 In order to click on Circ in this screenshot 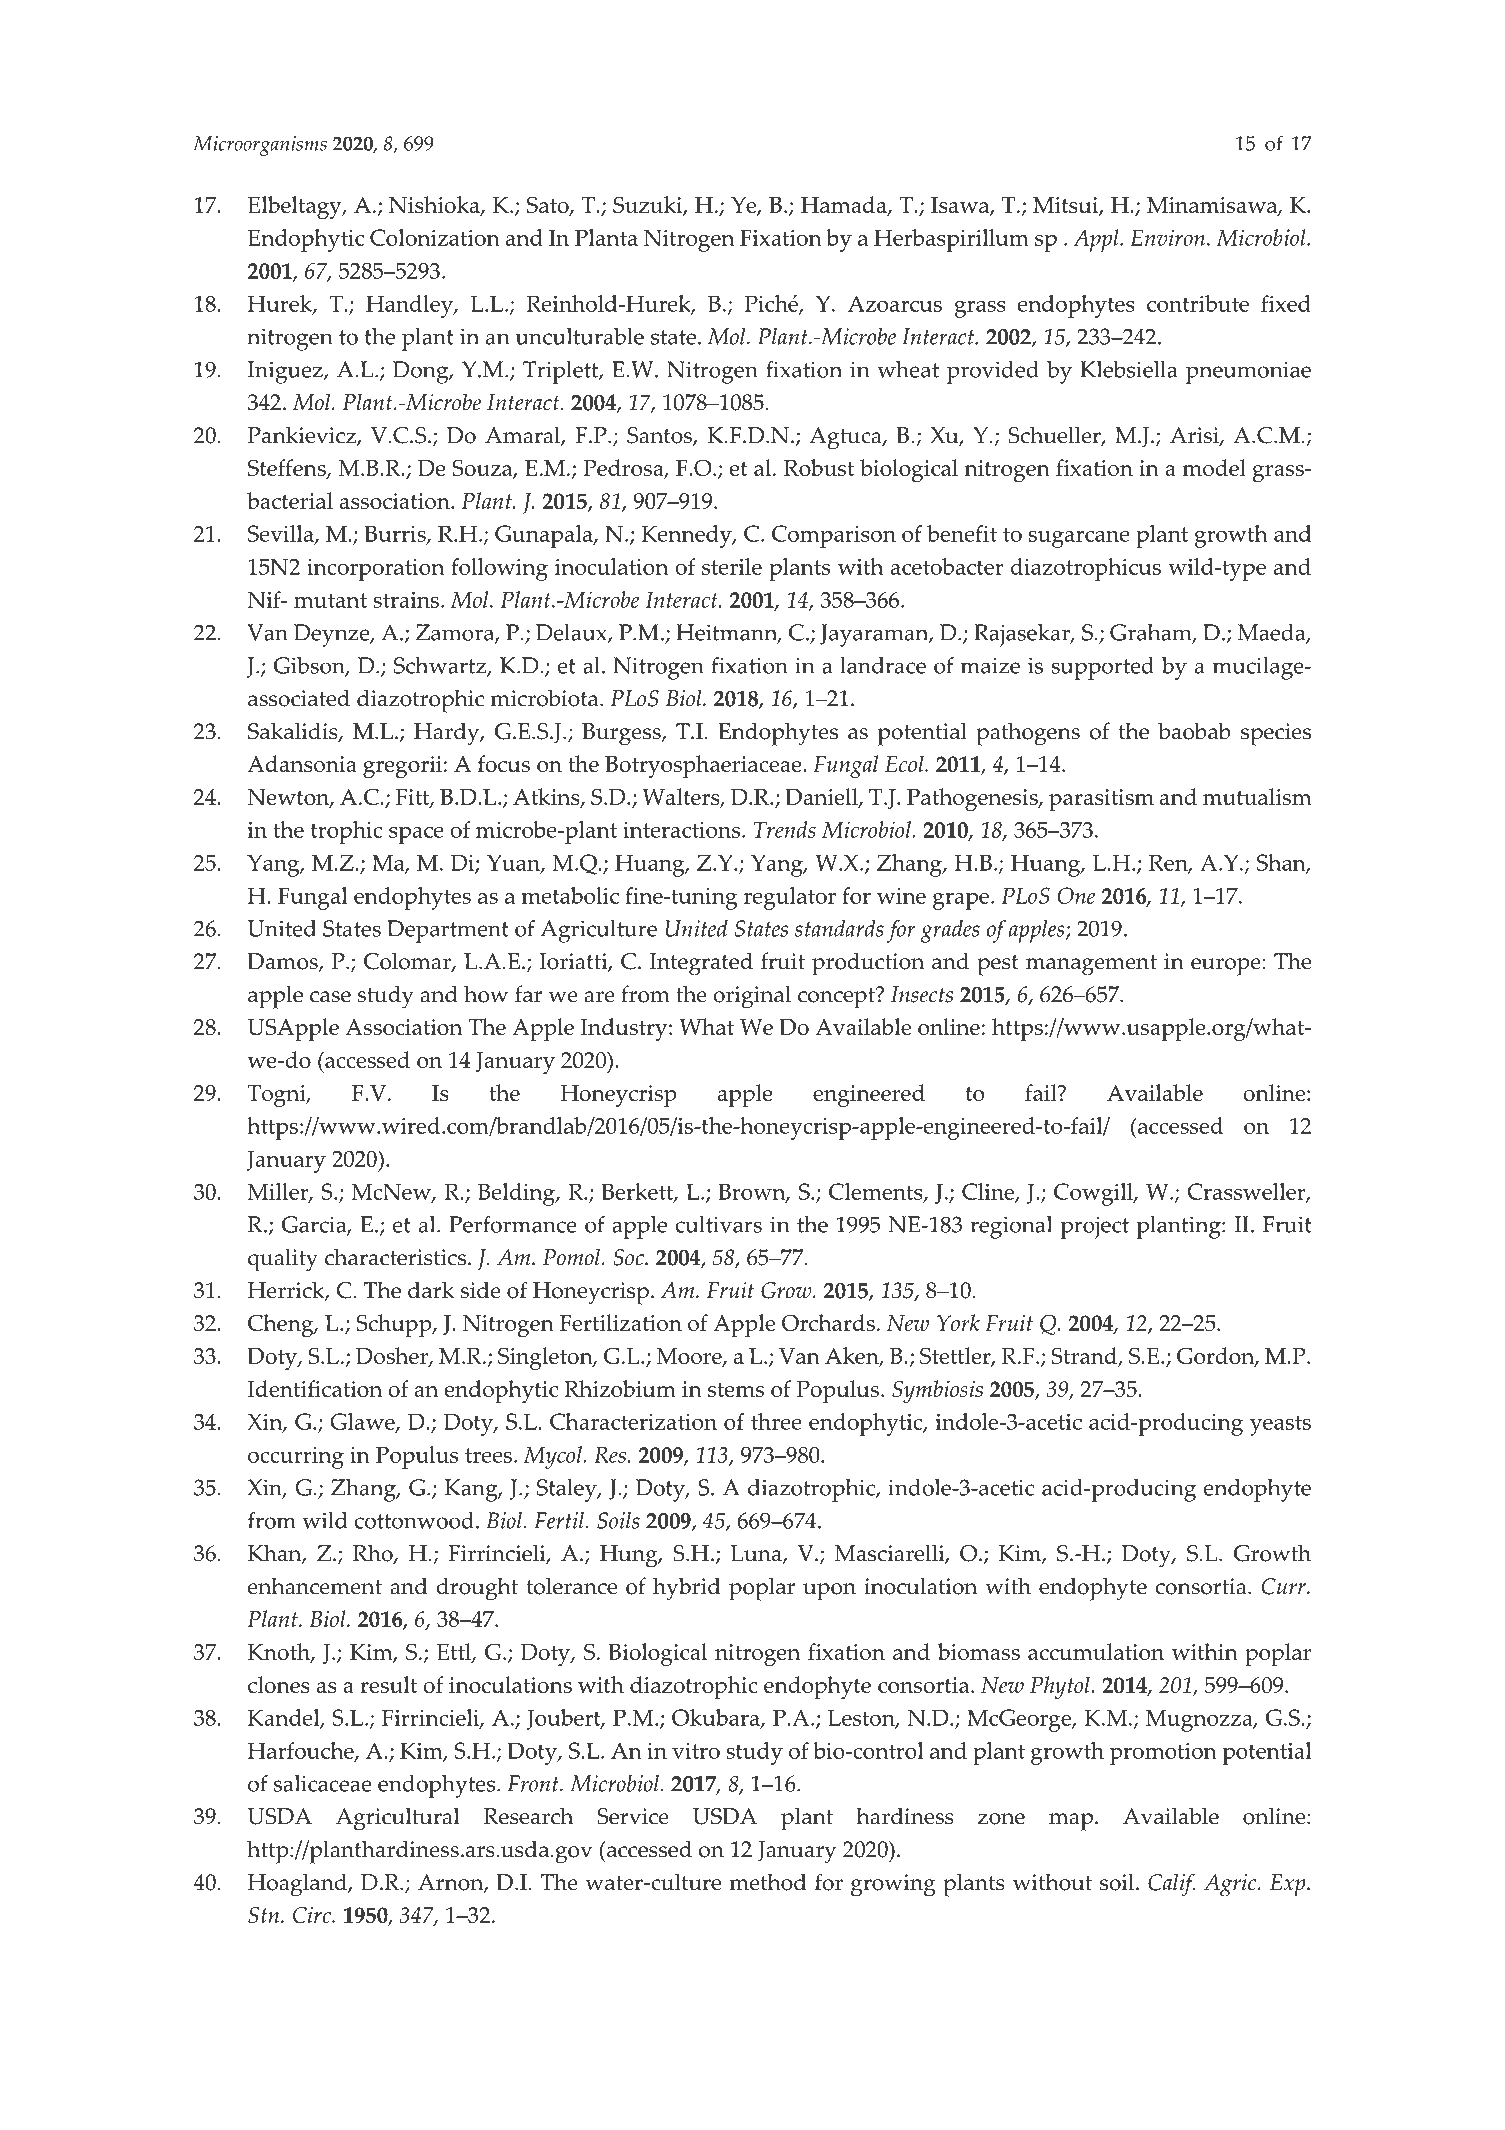, I will do `click(313, 1915)`.
